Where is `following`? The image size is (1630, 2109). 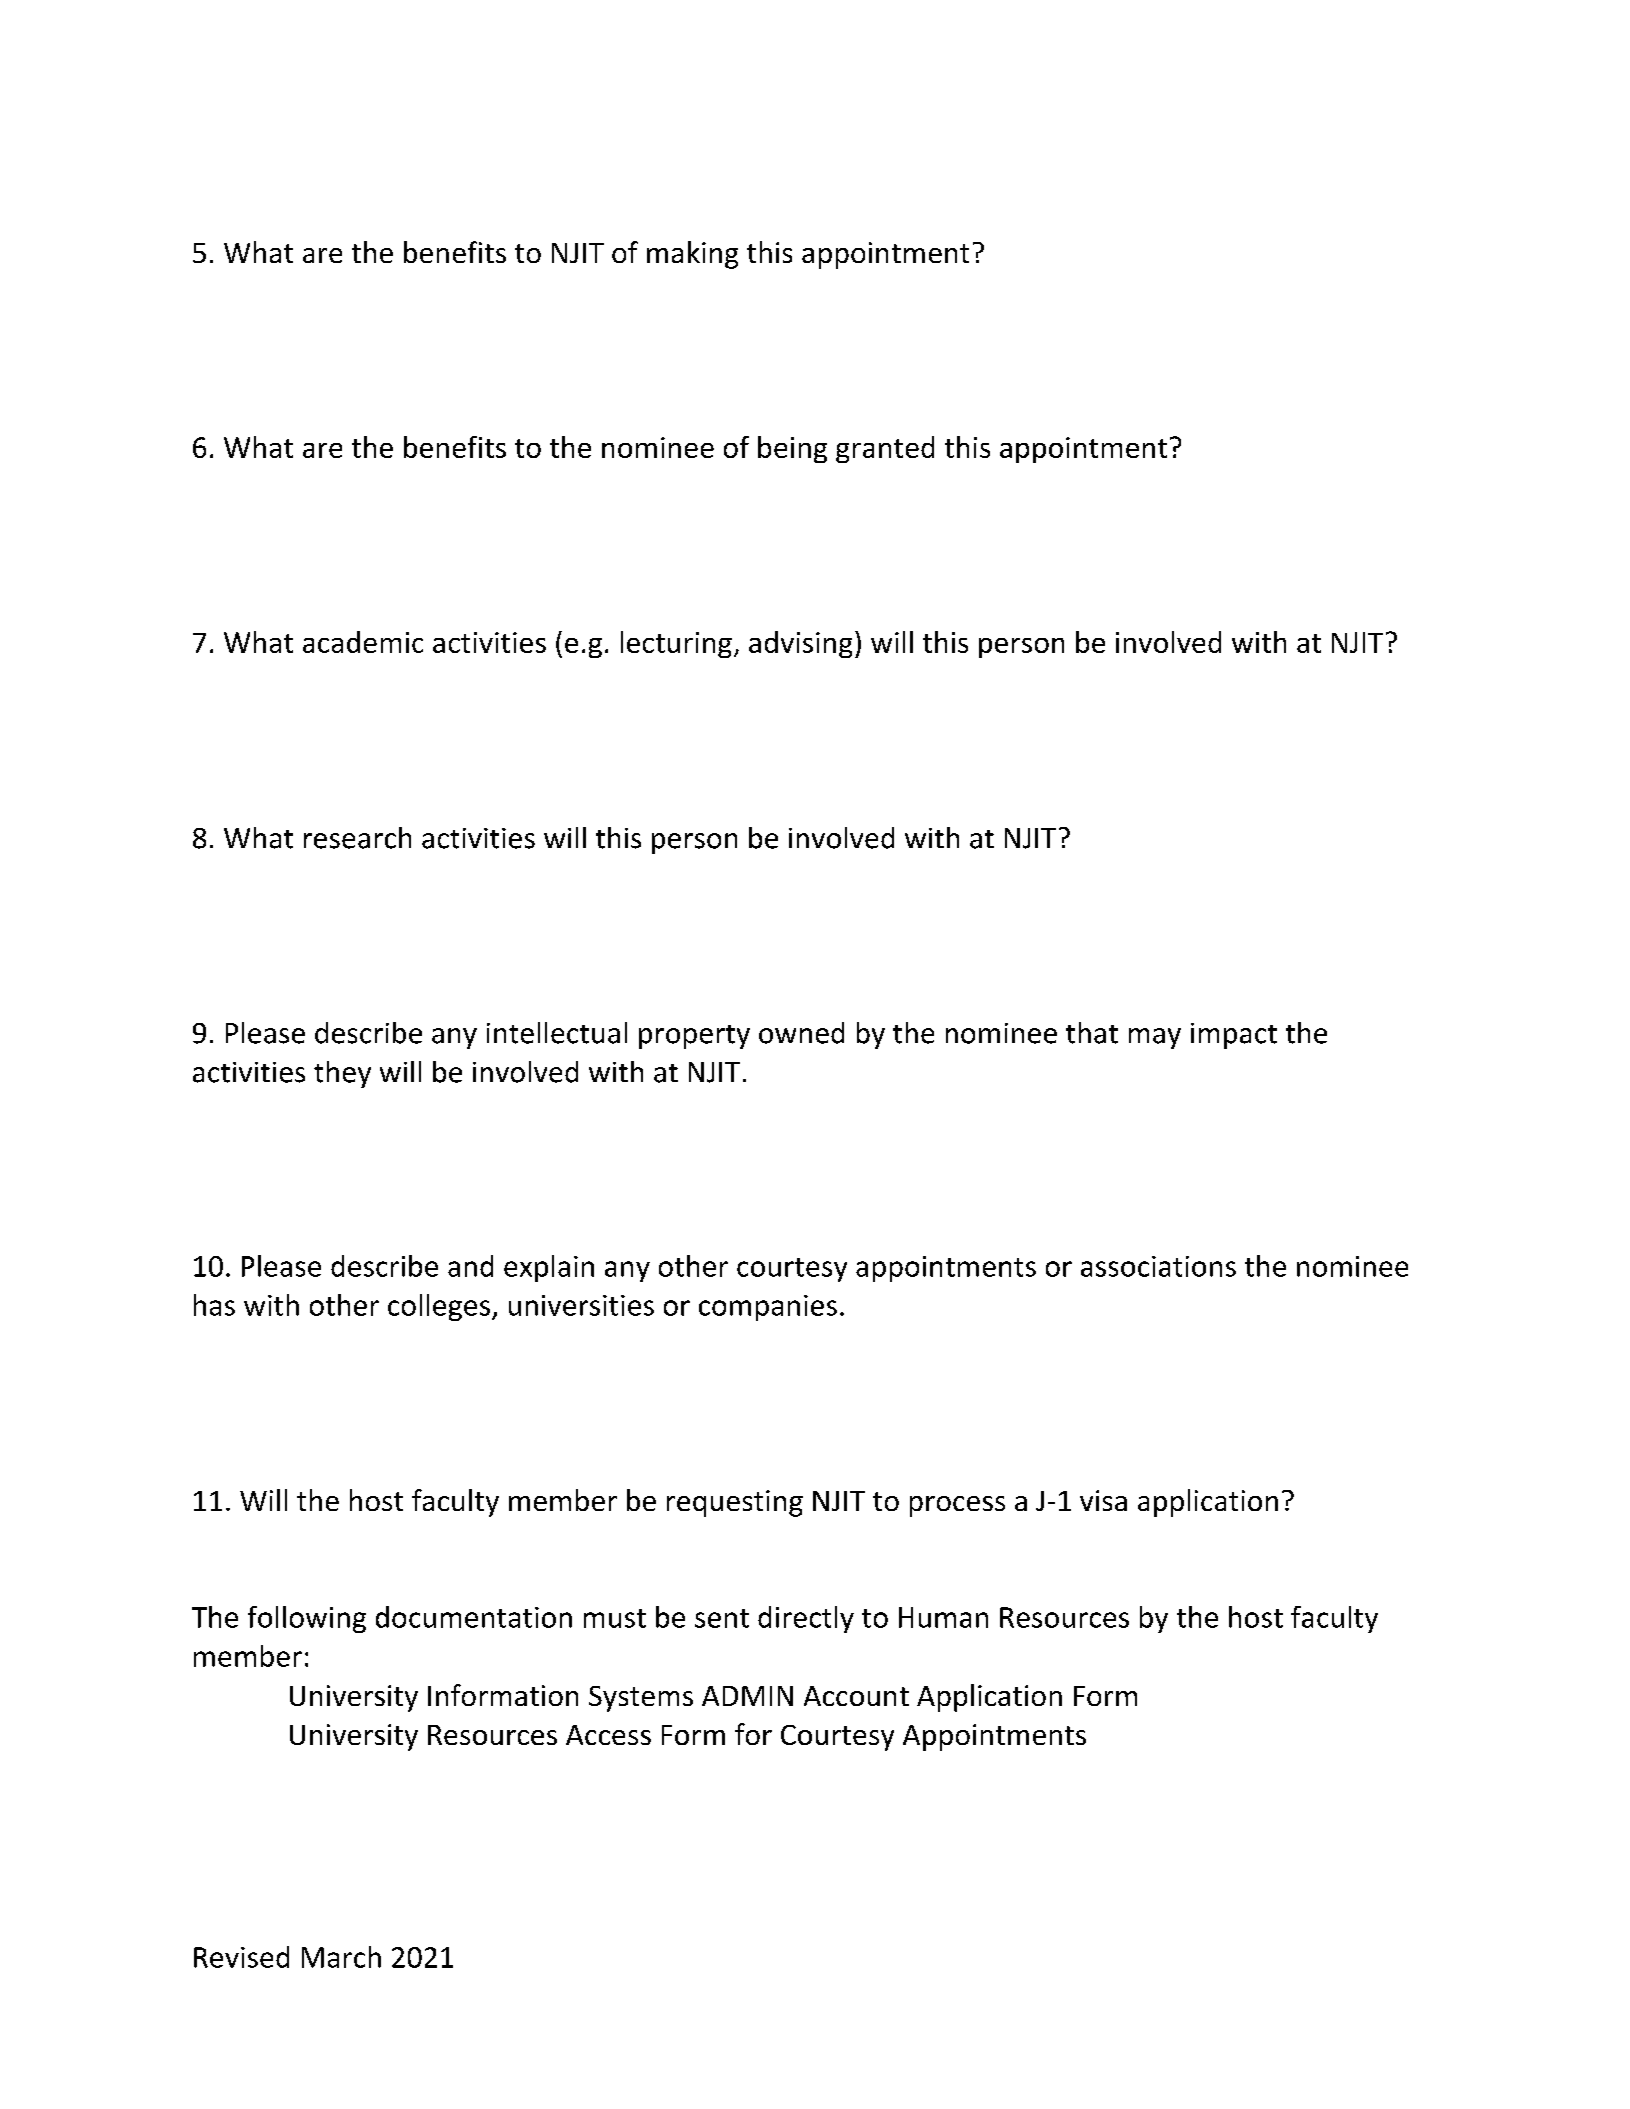
following is located at coordinates (307, 1619).
